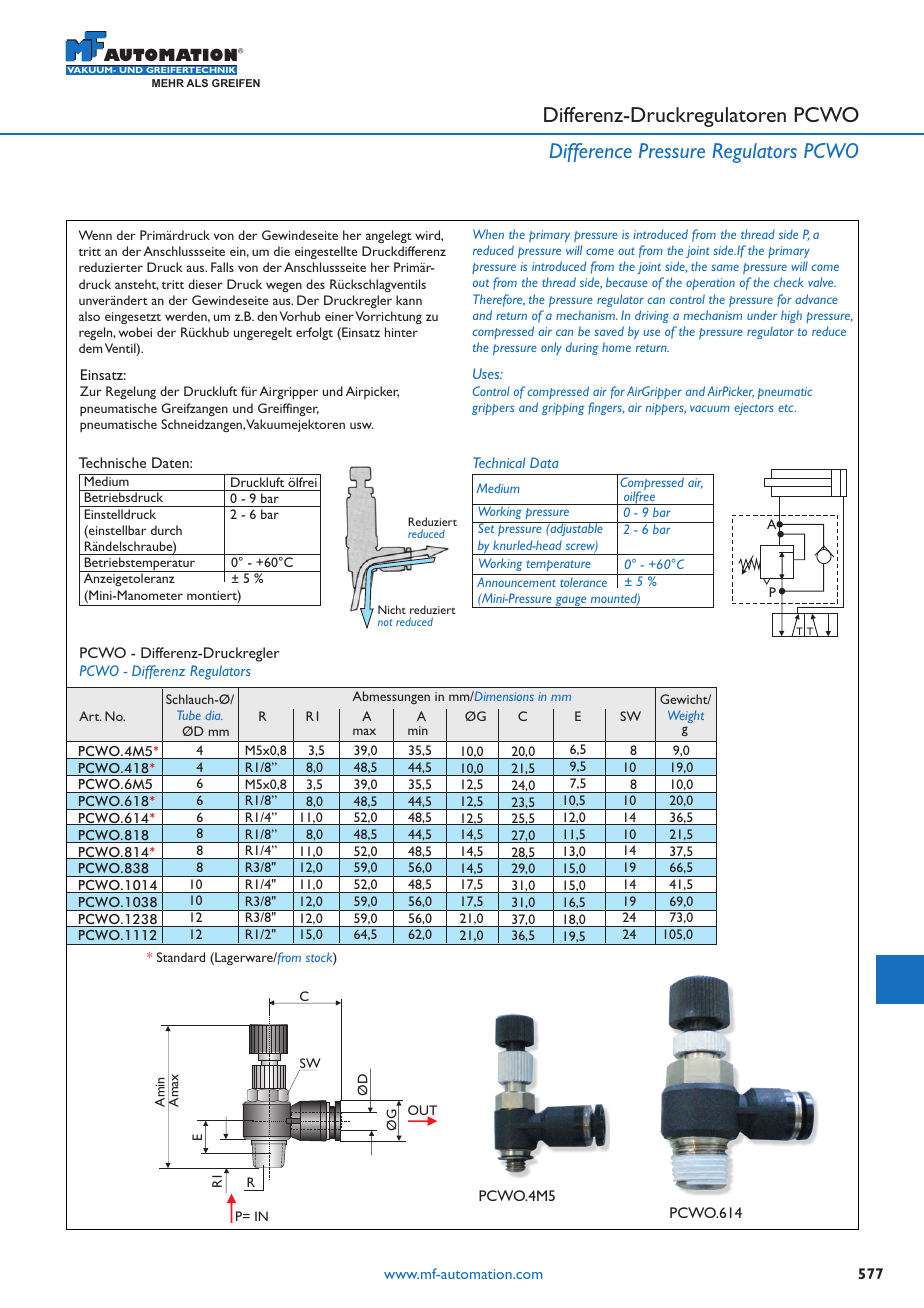 The height and width of the page is (1308, 924). What do you see at coordinates (590, 152) in the page?
I see `Difference` at bounding box center [590, 152].
